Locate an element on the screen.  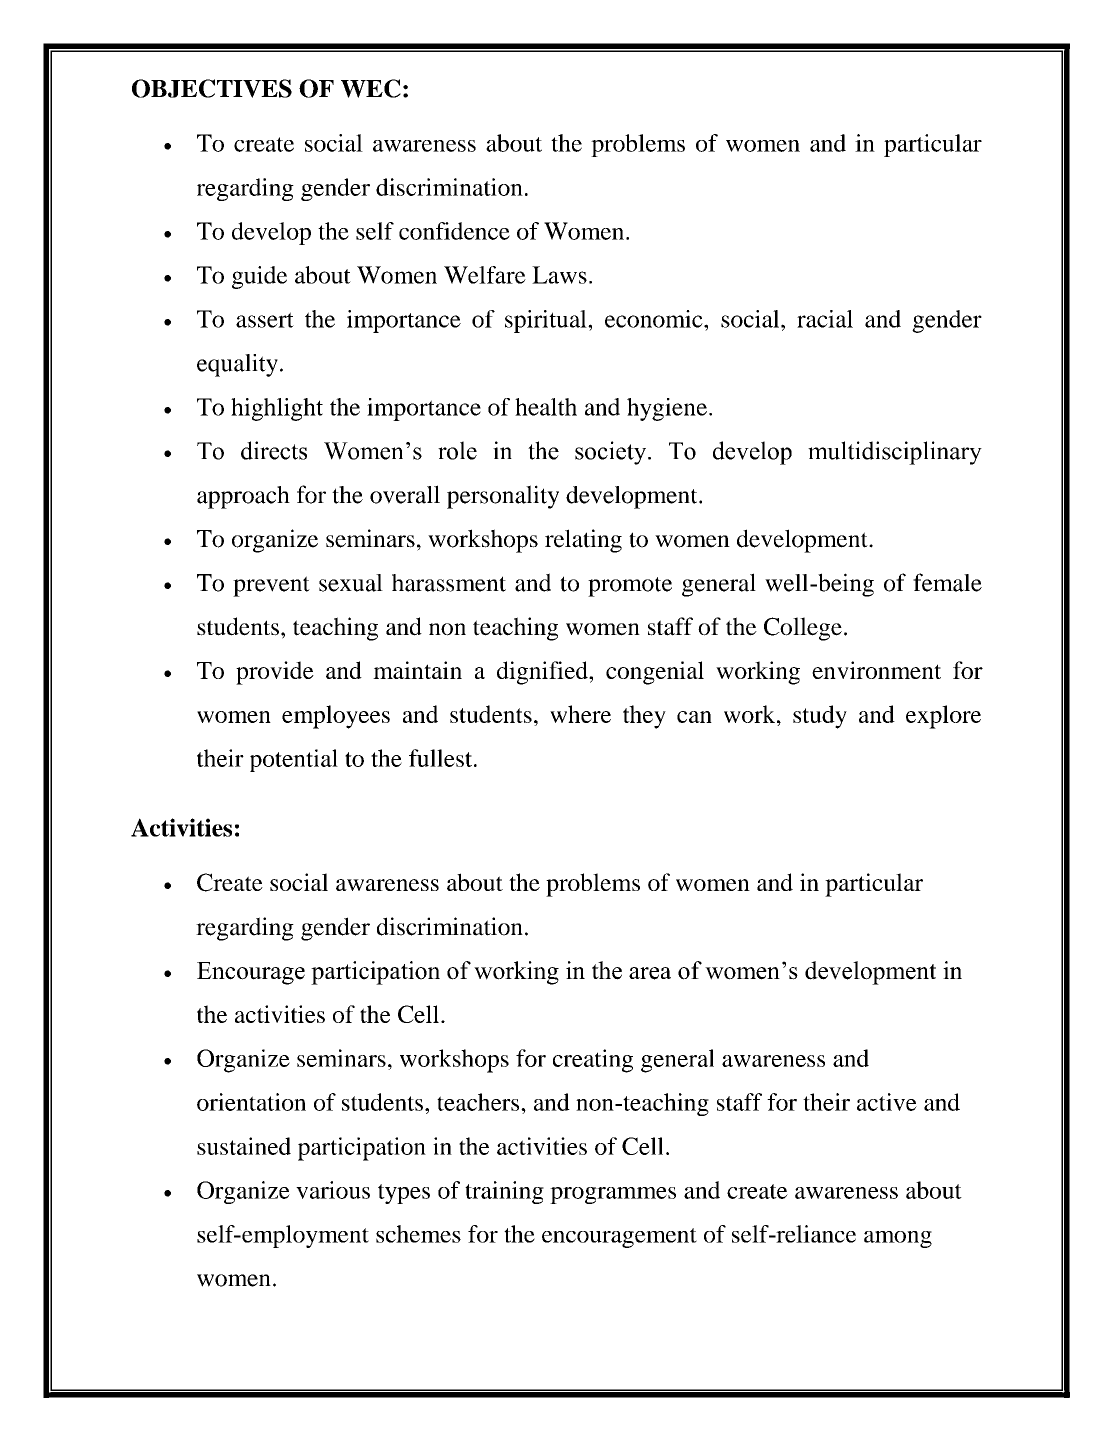
active is located at coordinates (887, 1102).
